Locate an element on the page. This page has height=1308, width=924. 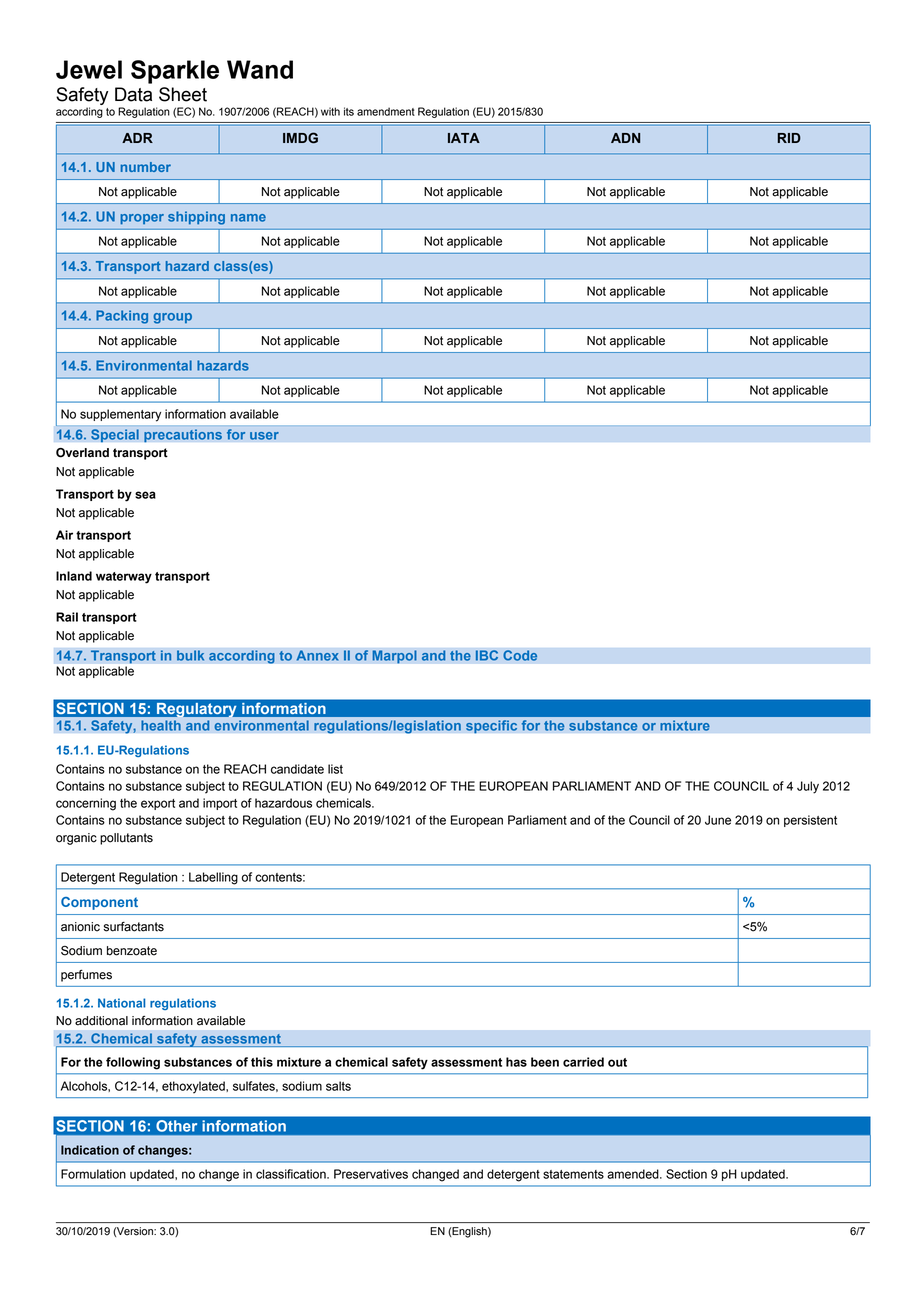
specific is located at coordinates (491, 726).
